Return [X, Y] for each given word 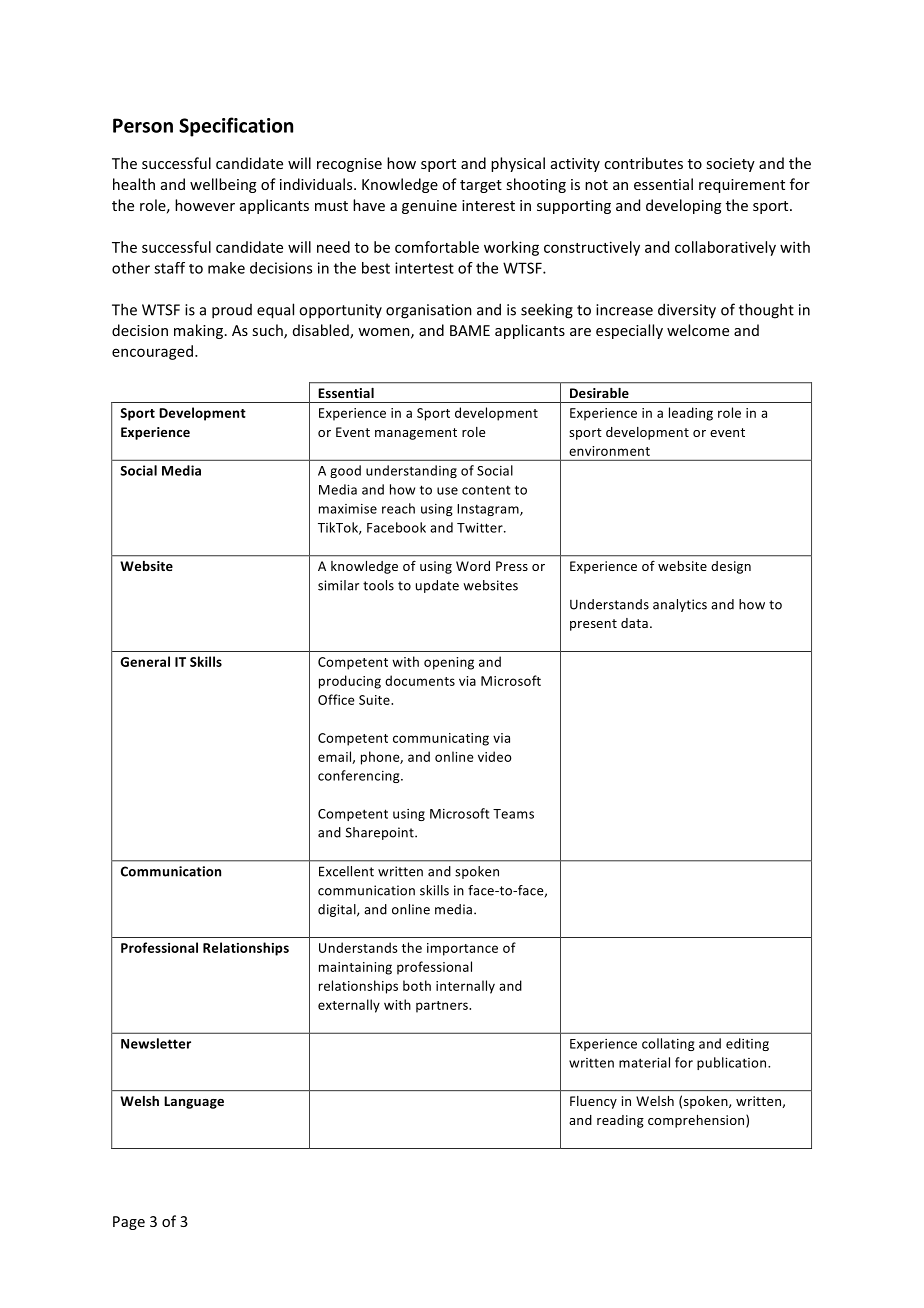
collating [668, 1044]
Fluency [593, 1102]
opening [449, 663]
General [145, 661]
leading [691, 414]
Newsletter [156, 1043]
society [730, 165]
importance [462, 949]
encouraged [152, 352]
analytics [680, 605]
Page [129, 1223]
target [481, 186]
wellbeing [223, 185]
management [416, 434]
